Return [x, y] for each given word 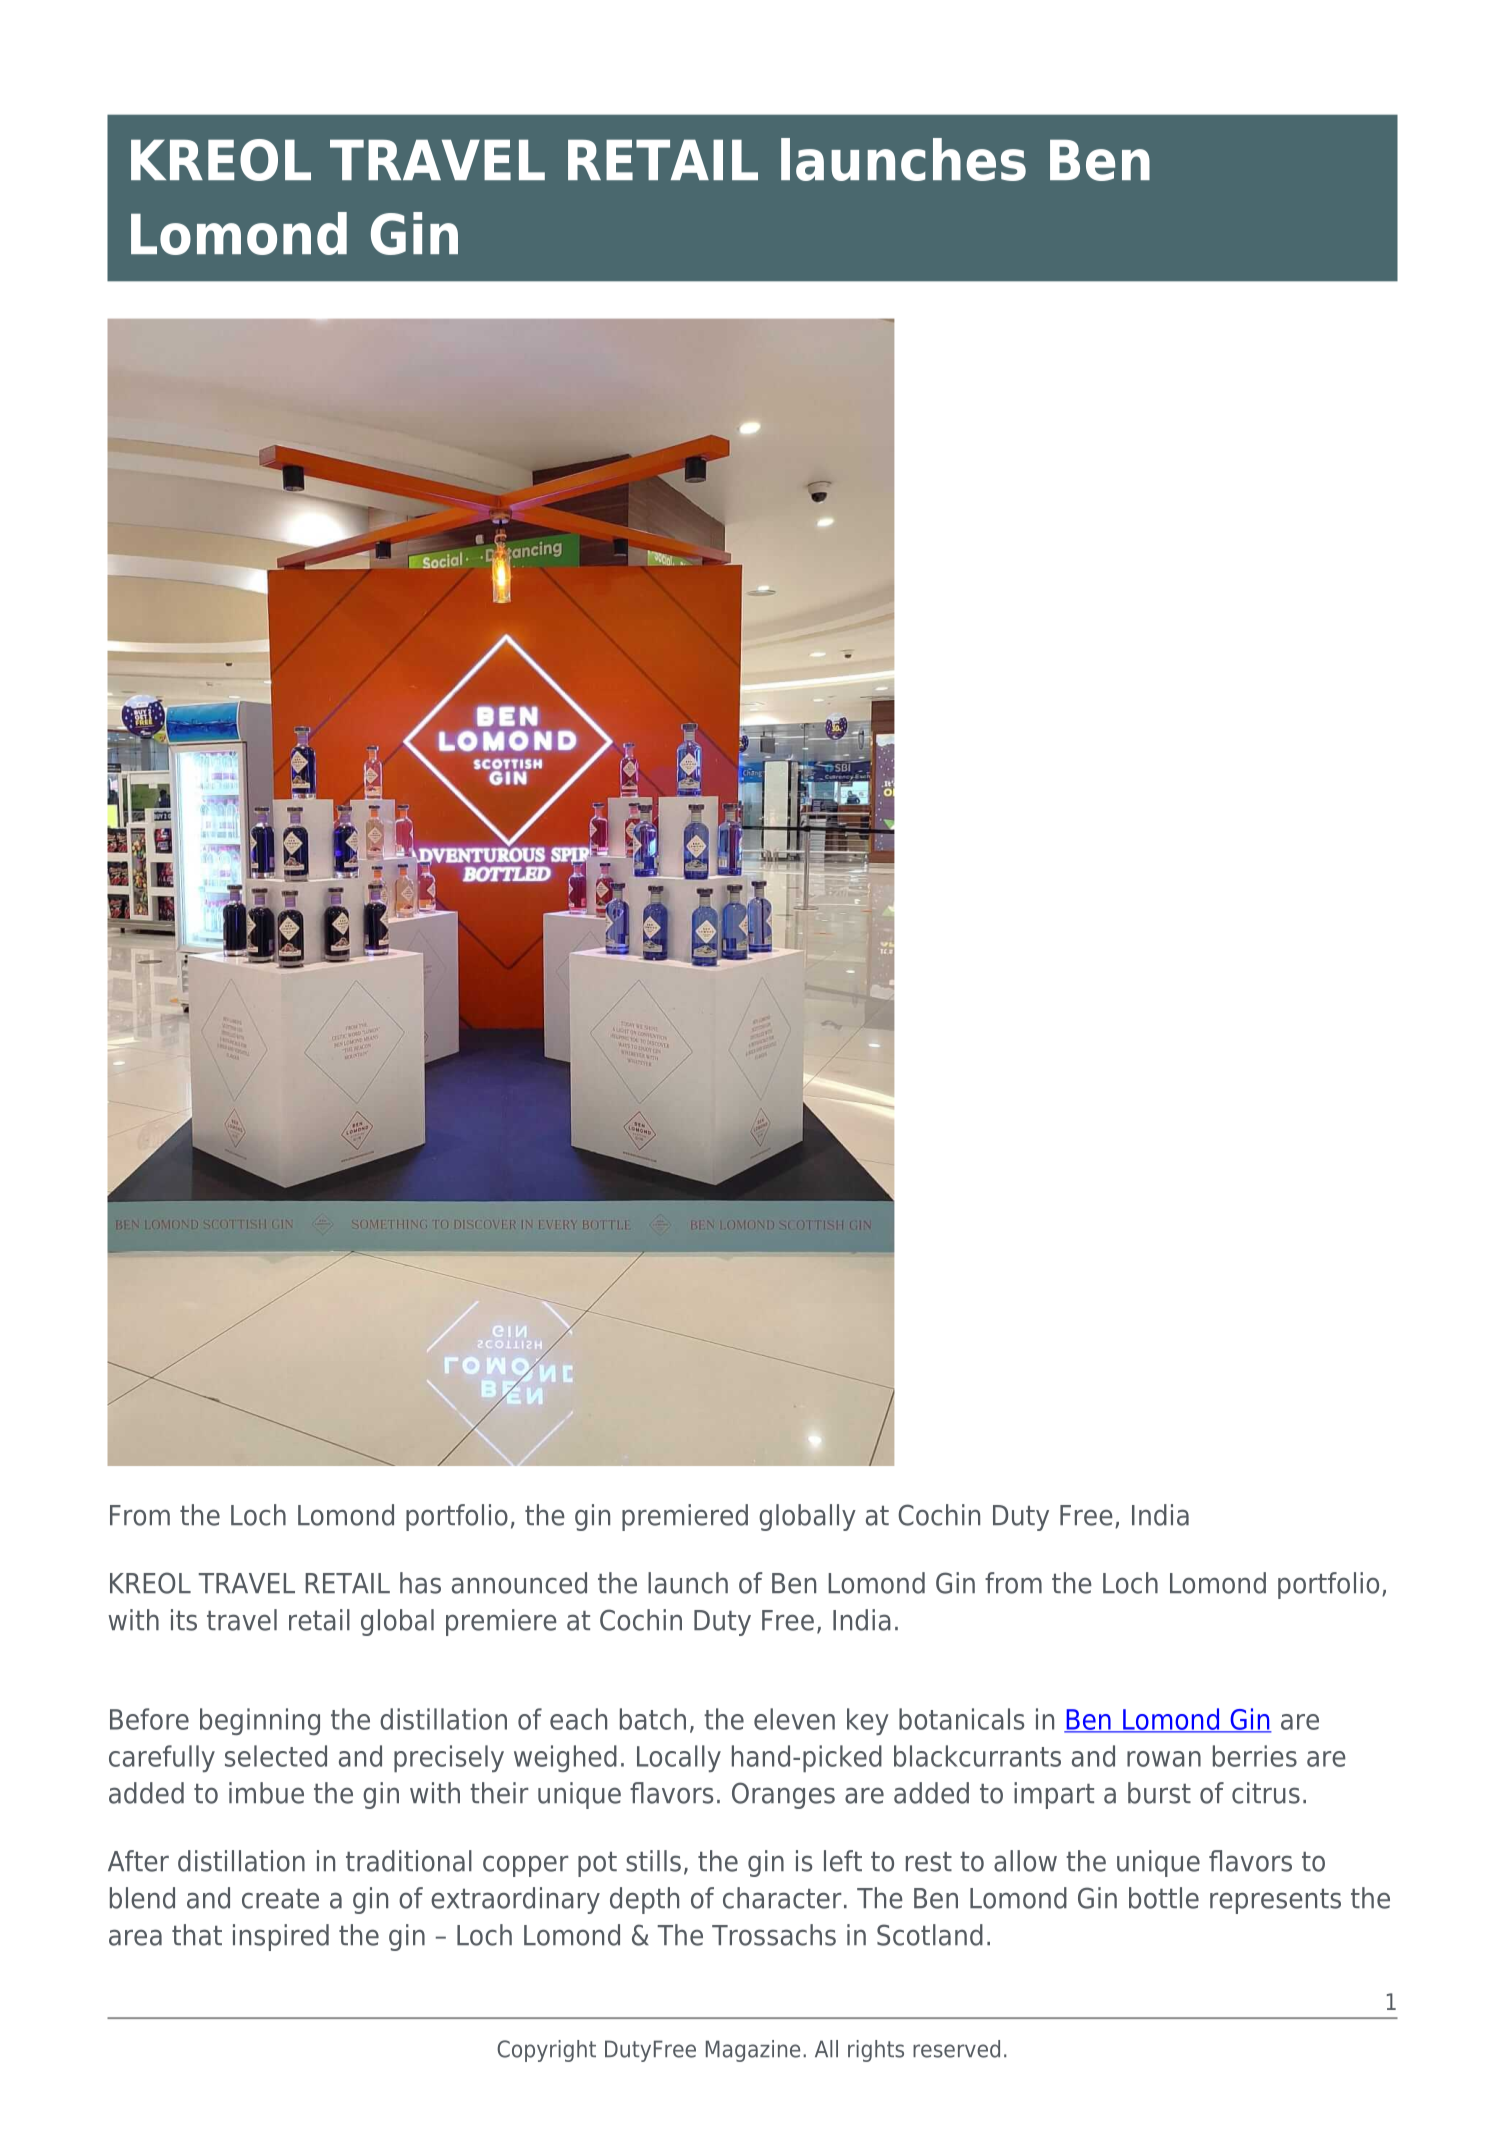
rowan [1164, 1759]
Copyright [546, 2051]
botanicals [961, 1719]
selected [276, 1756]
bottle [1164, 1898]
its [184, 1620]
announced [519, 1583]
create [280, 1899]
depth [644, 1900]
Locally [679, 1758]
